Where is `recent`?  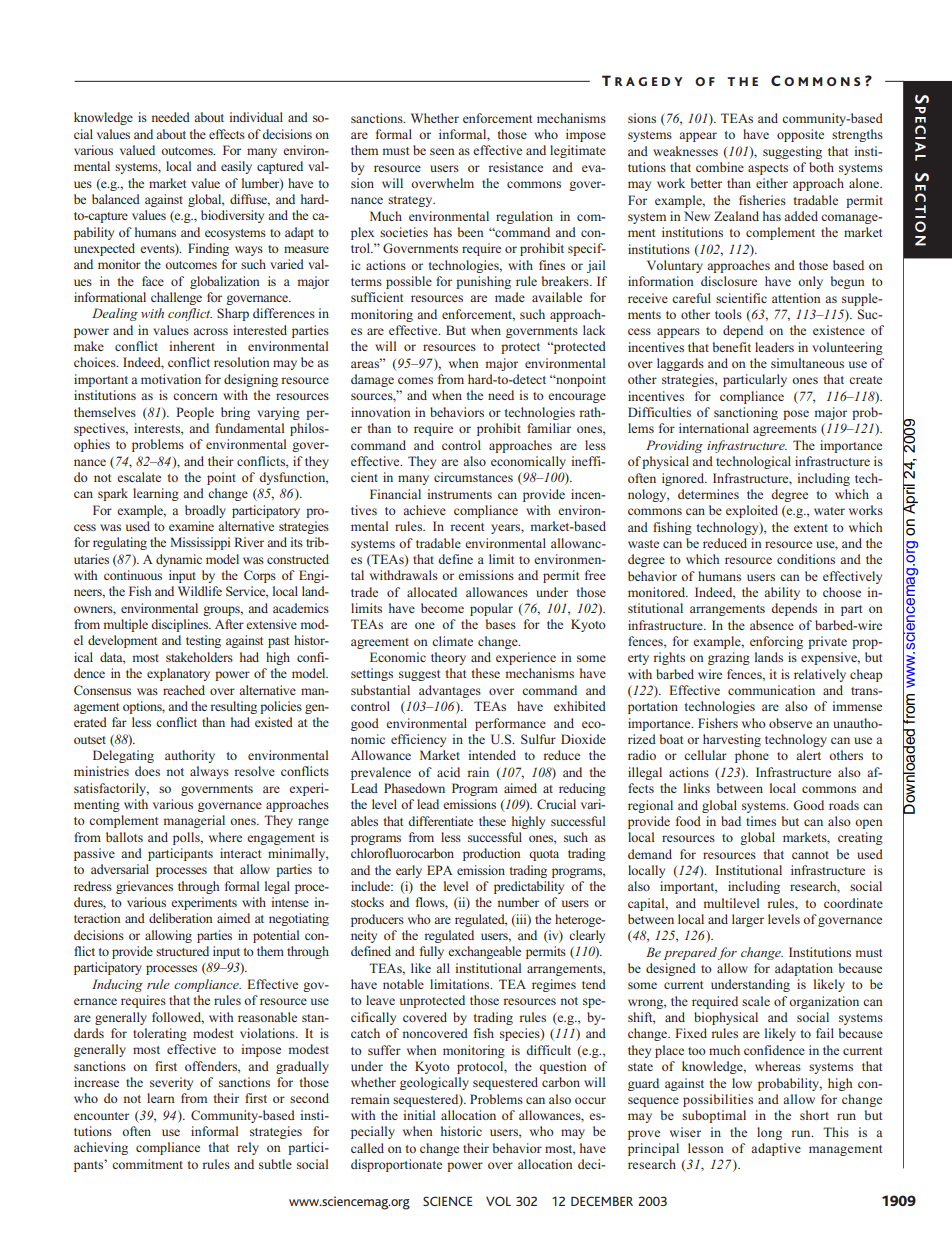
recent is located at coordinates (467, 527).
